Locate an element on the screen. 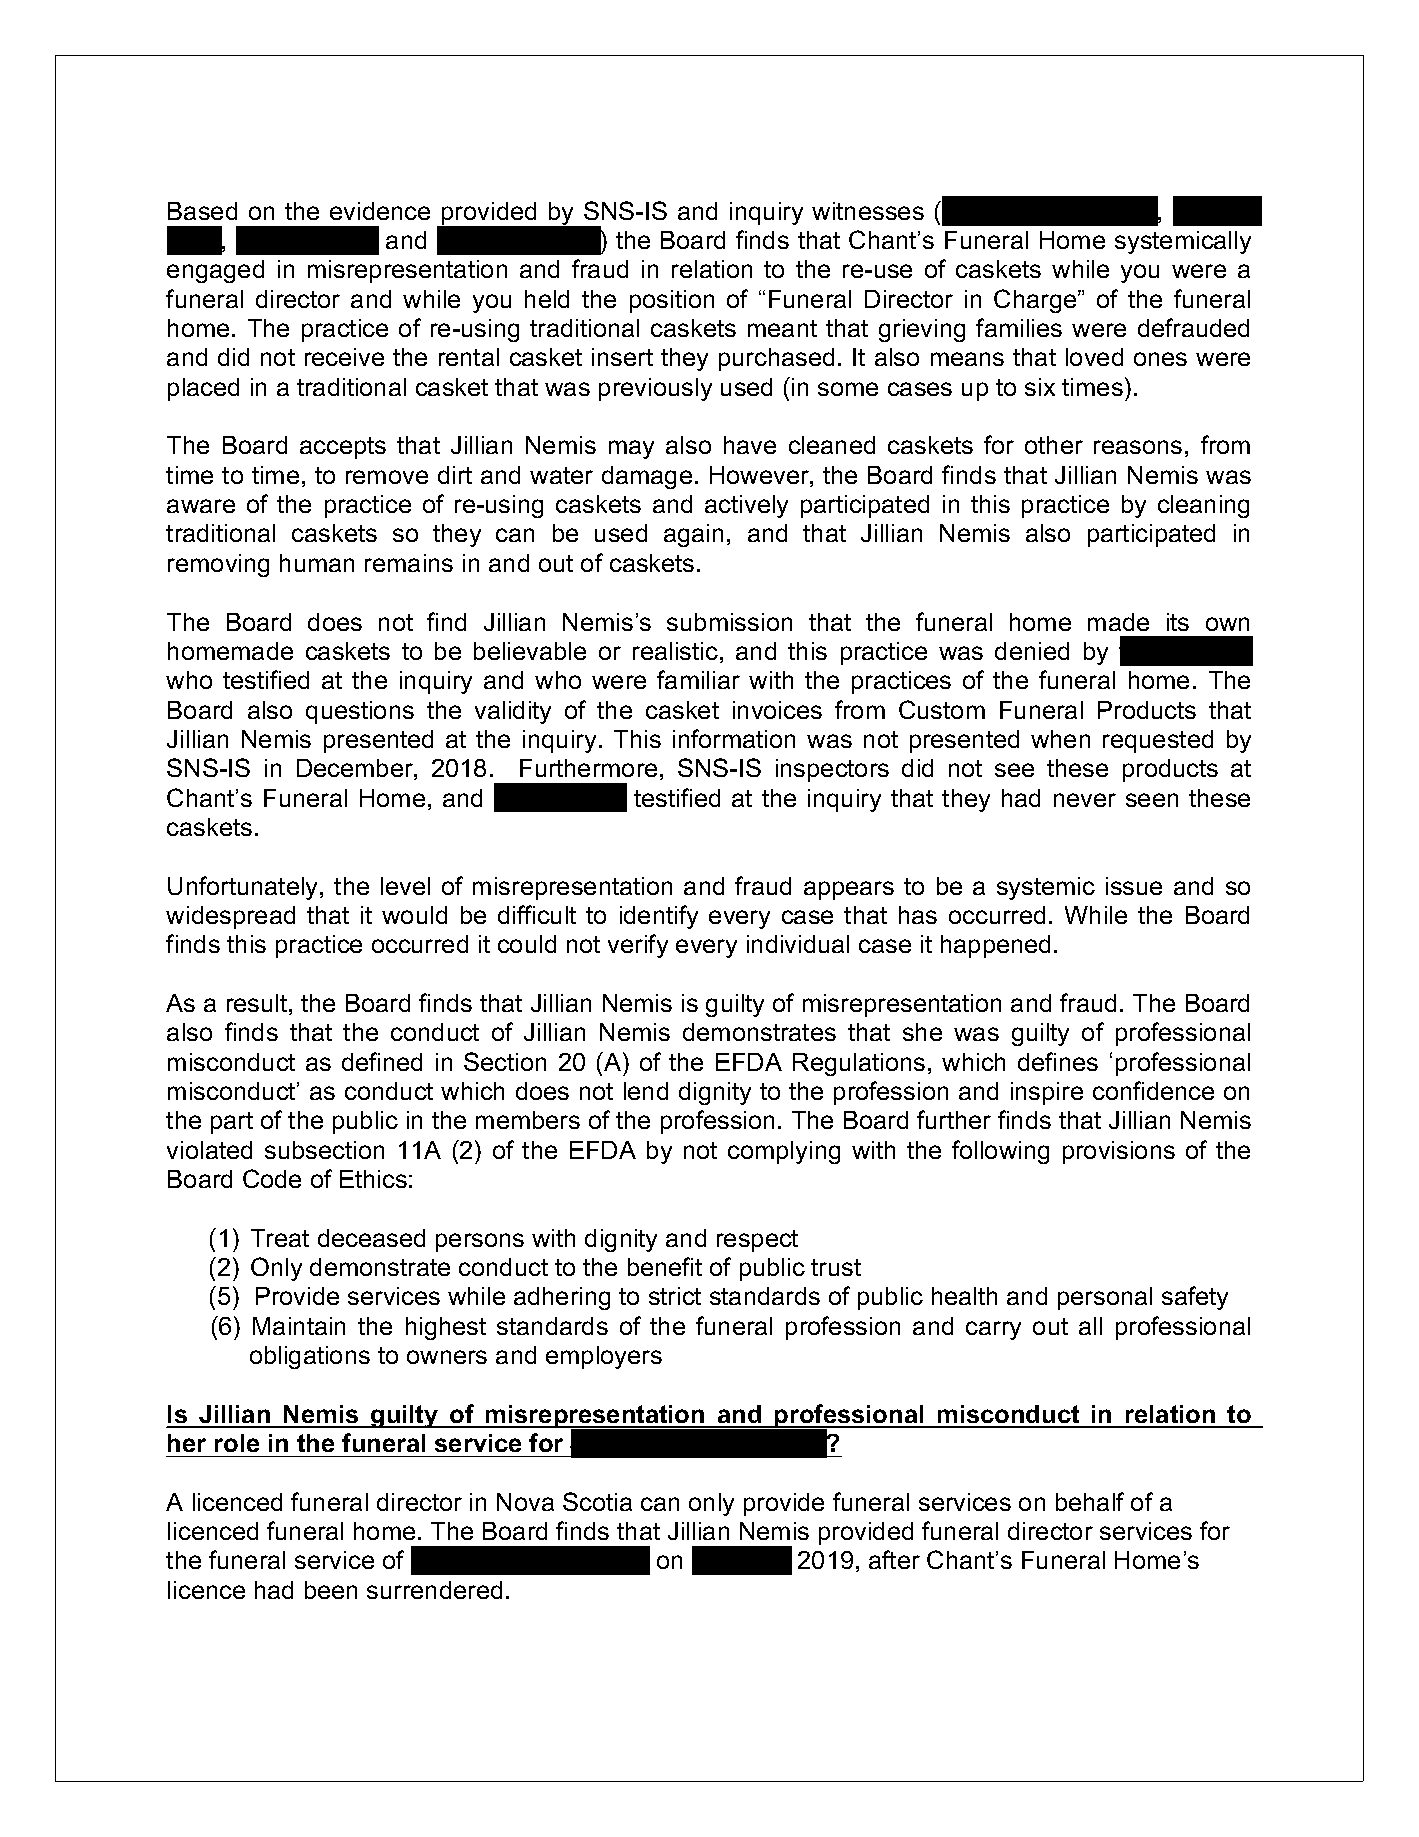 The image size is (1419, 1837). Charge is located at coordinates (1036, 301).
